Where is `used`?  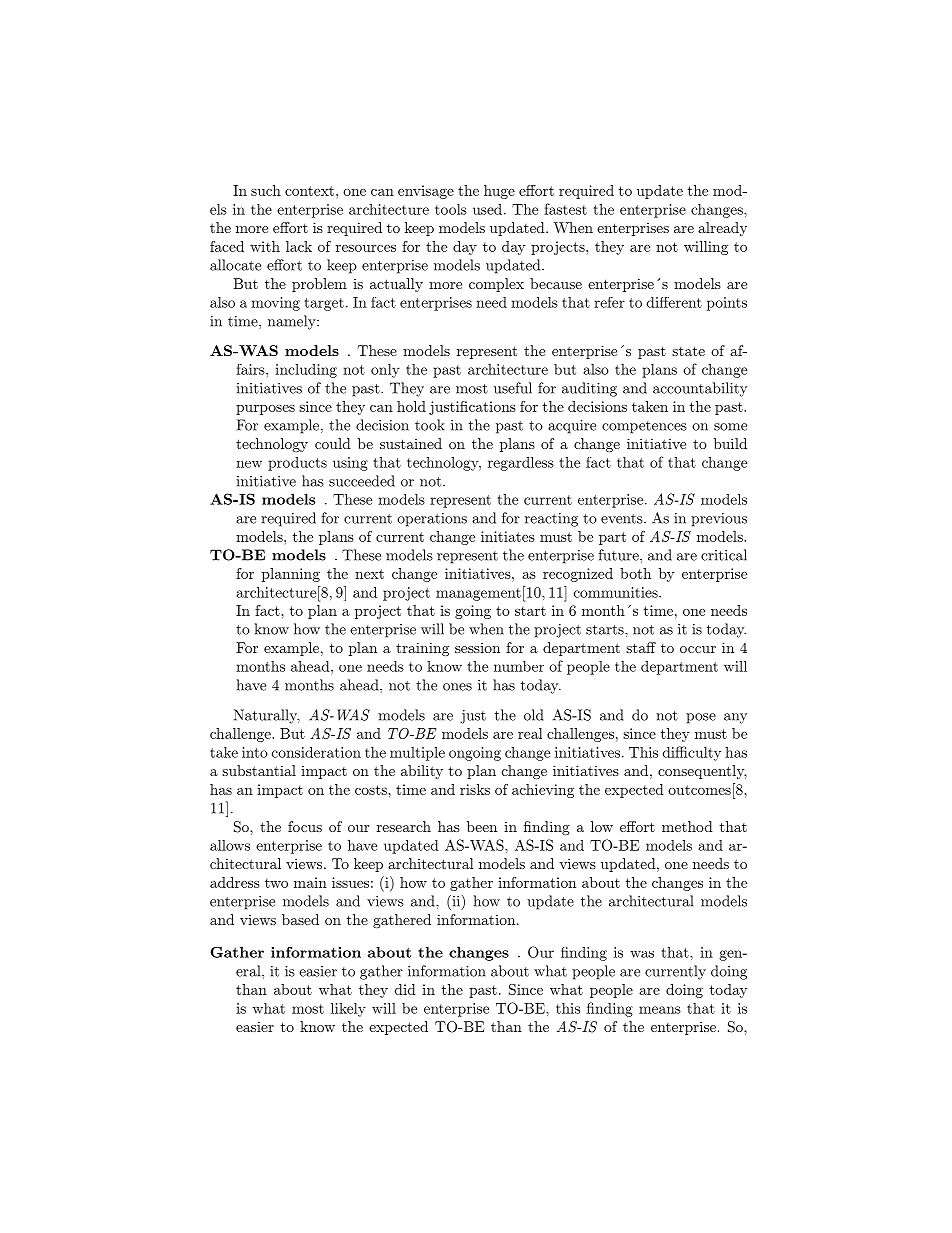 used is located at coordinates (487, 209).
